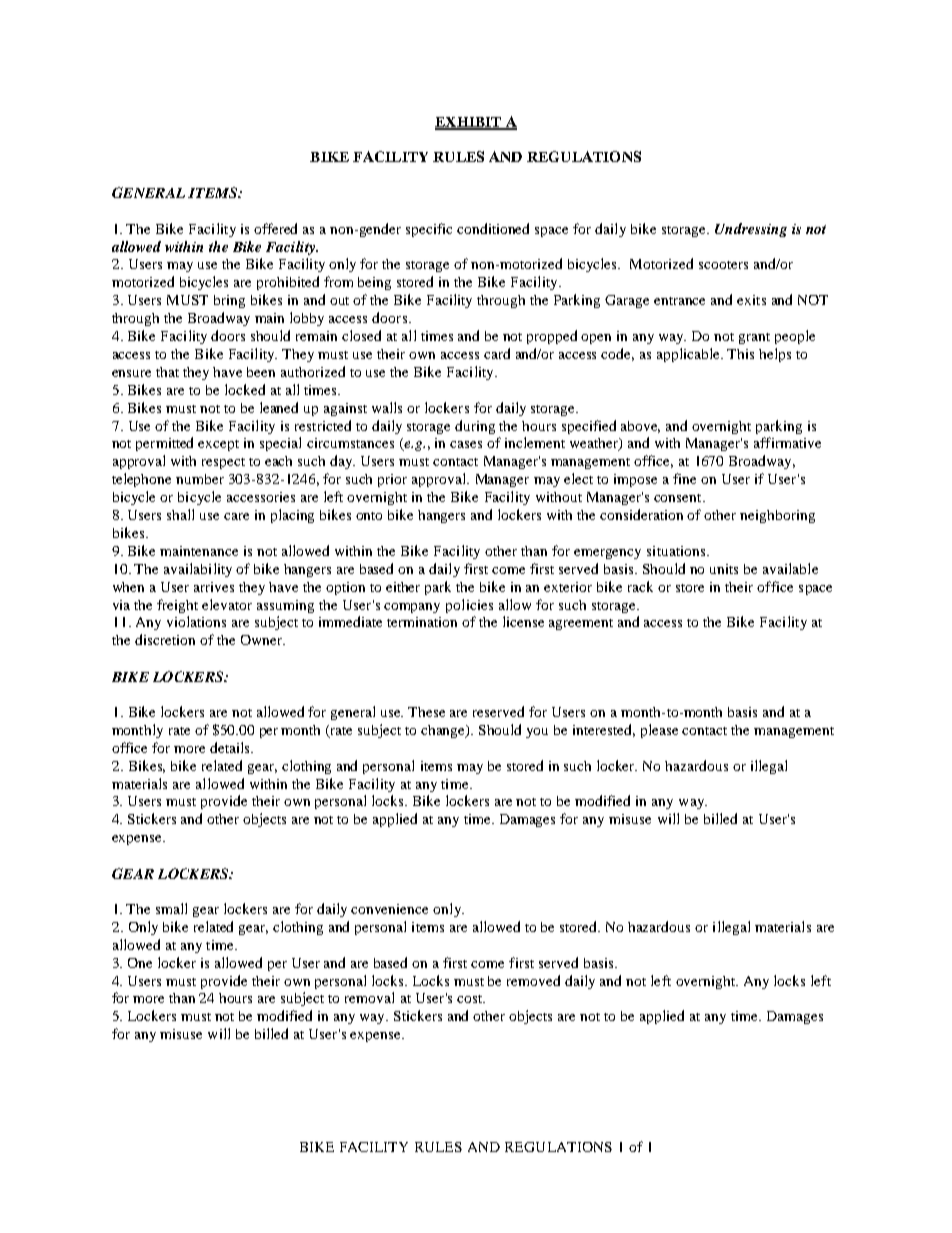 The height and width of the image is (1233, 952). Describe the element at coordinates (469, 123) in the image. I see `EXHIBIT` at that location.
